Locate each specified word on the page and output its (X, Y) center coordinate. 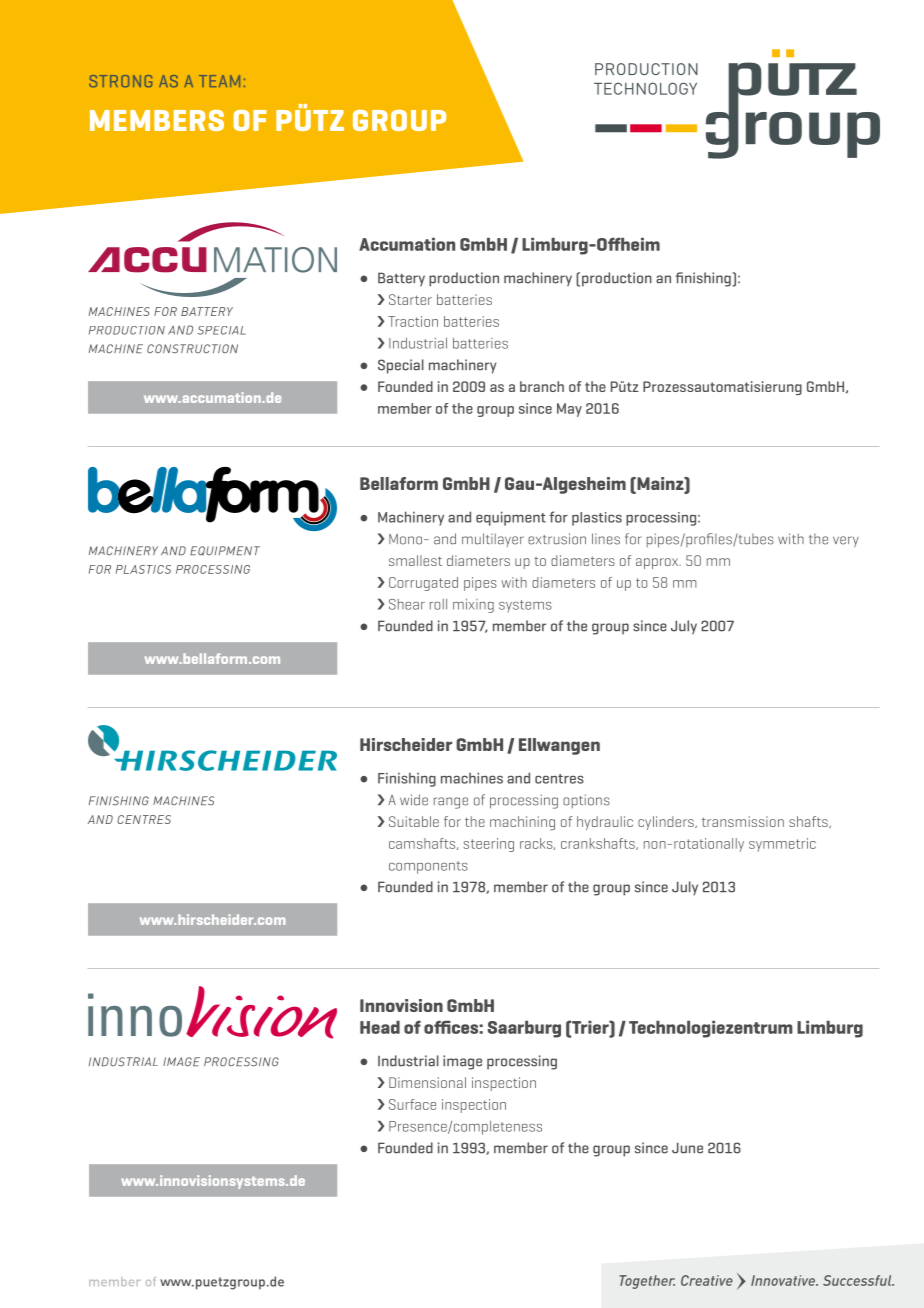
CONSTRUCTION (192, 349)
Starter (410, 299)
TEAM (219, 81)
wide (414, 800)
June (687, 1148)
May (569, 410)
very (846, 542)
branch (542, 386)
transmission (743, 821)
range (451, 803)
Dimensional (427, 1082)
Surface (412, 1104)
